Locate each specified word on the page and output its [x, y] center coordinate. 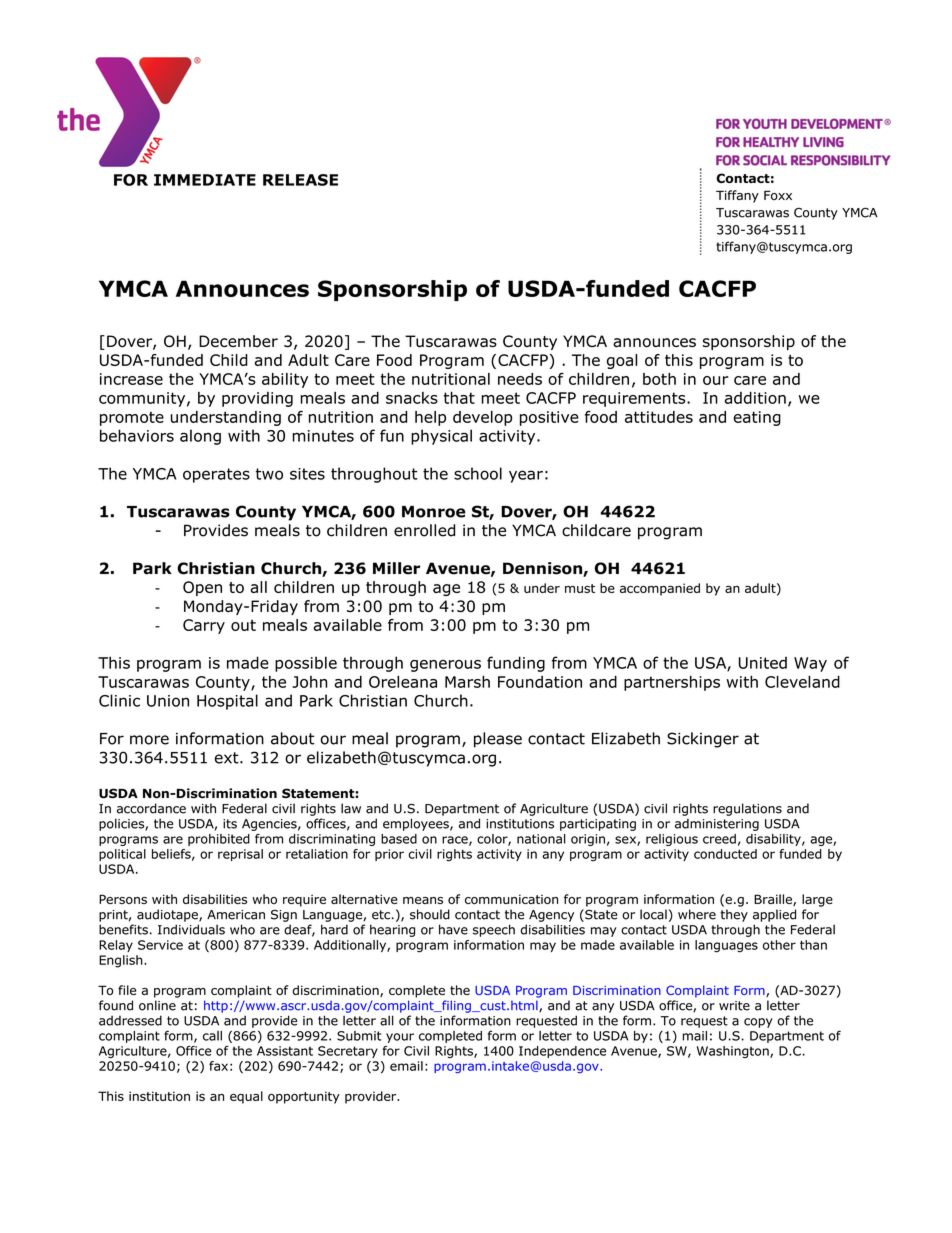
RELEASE [300, 180]
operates [216, 475]
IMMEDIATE [205, 180]
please [498, 740]
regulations [747, 809]
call [212, 1036]
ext [228, 758]
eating [757, 418]
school [478, 473]
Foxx [778, 195]
